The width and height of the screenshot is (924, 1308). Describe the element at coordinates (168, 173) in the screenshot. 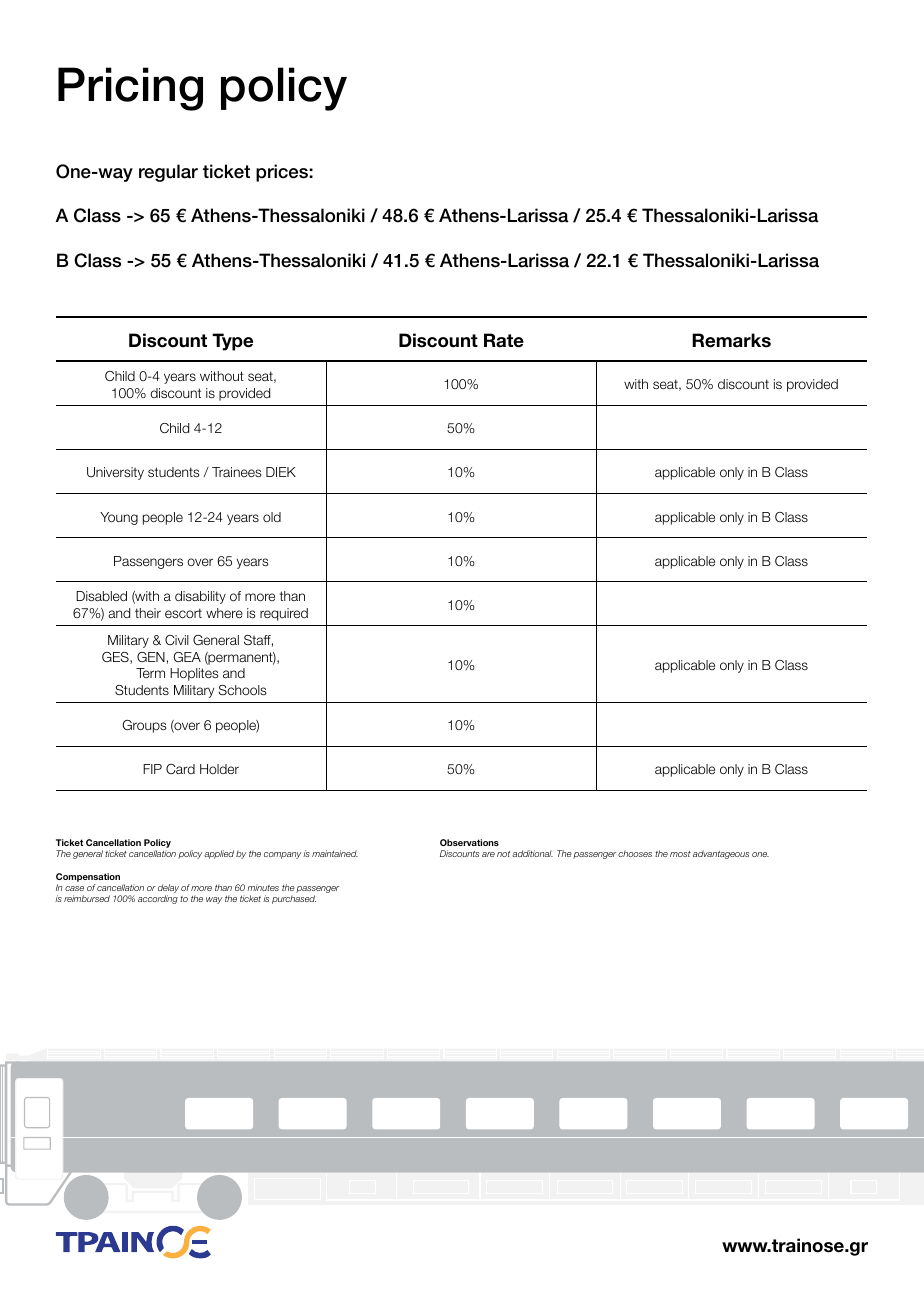

I see `regular` at that location.
